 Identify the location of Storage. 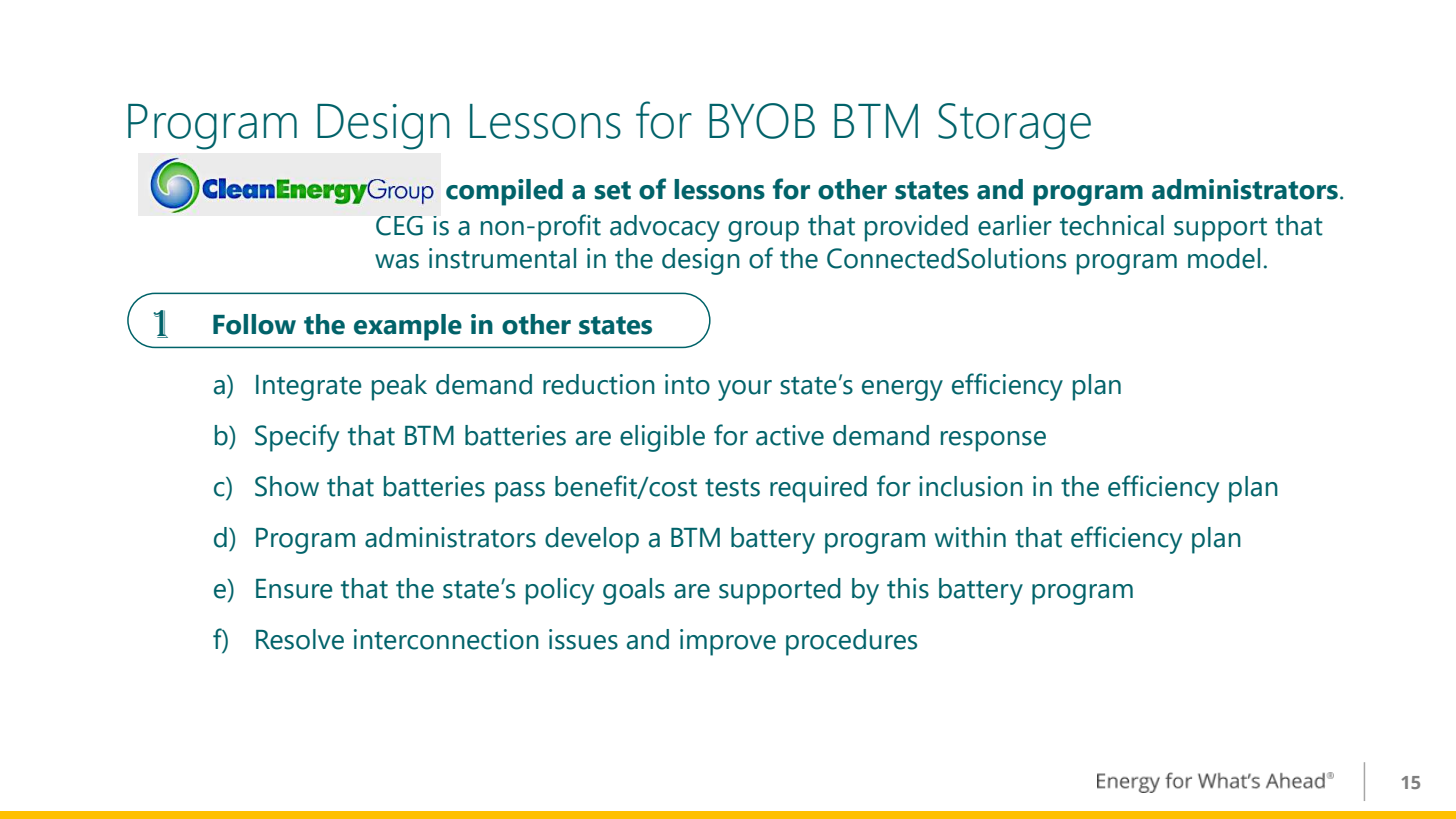
(1014, 126).
